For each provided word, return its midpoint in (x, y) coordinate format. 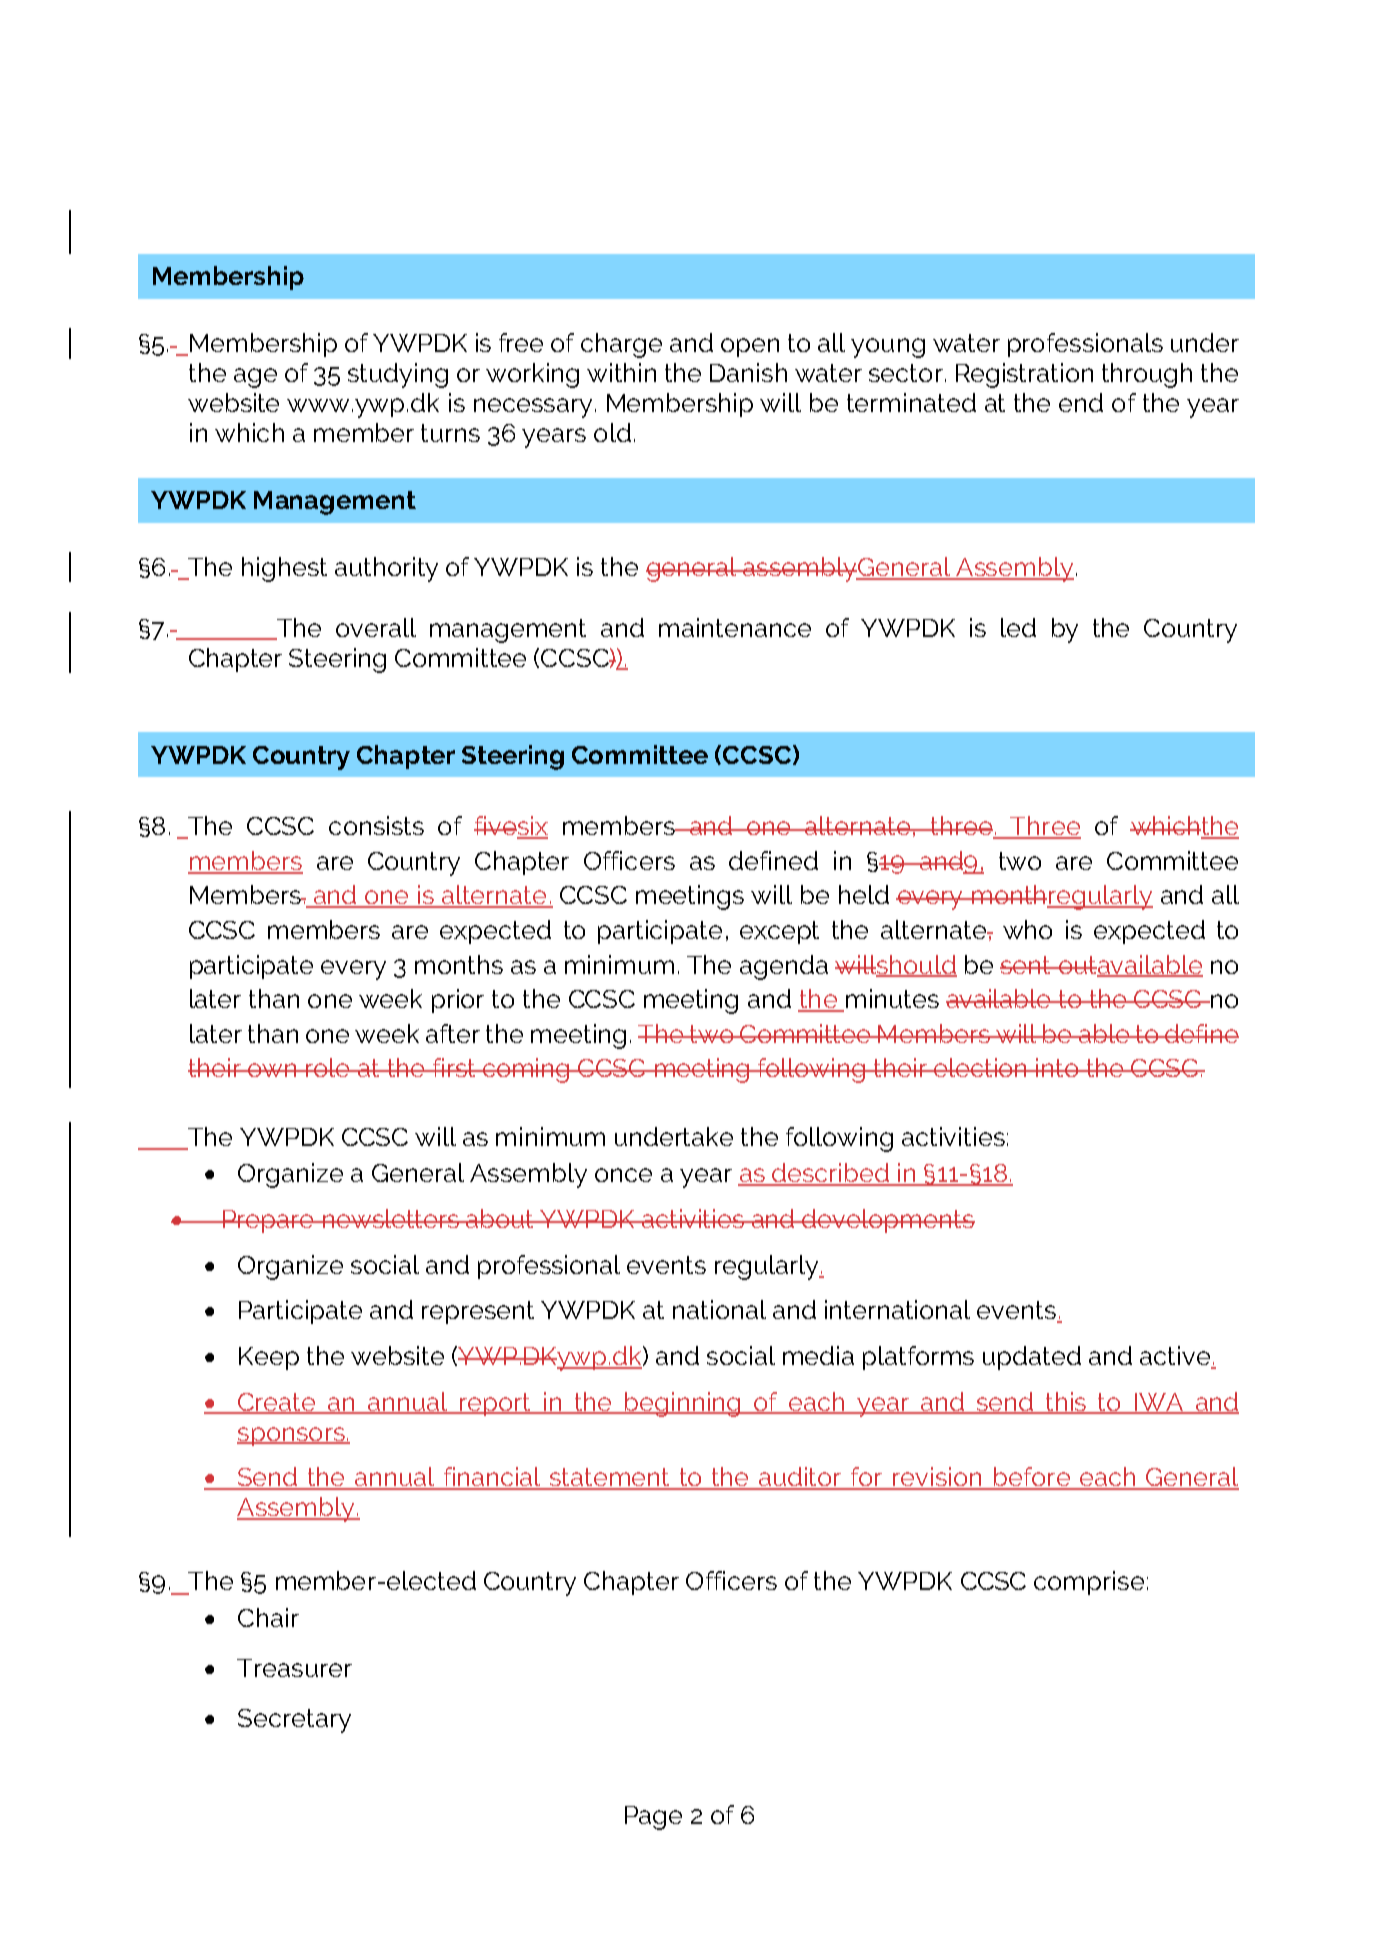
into (1057, 1067)
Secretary (294, 1721)
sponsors (292, 1436)
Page (653, 1818)
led (1018, 627)
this (1066, 1402)
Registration (1024, 375)
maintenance (735, 627)
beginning (683, 1404)
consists (376, 825)
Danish (748, 372)
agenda (784, 967)
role (329, 1067)
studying (398, 375)
